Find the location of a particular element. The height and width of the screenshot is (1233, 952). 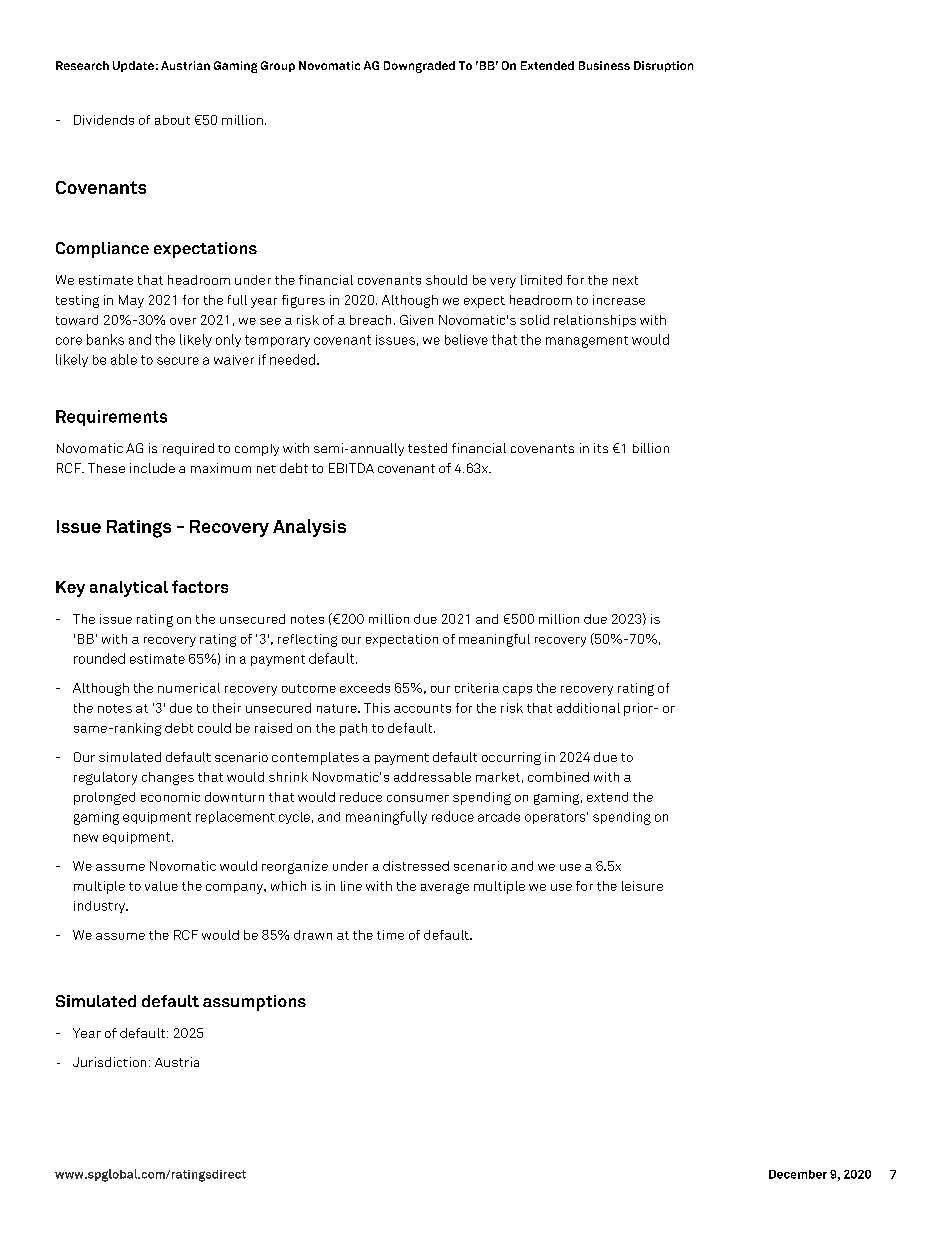

leisure is located at coordinates (642, 886).
